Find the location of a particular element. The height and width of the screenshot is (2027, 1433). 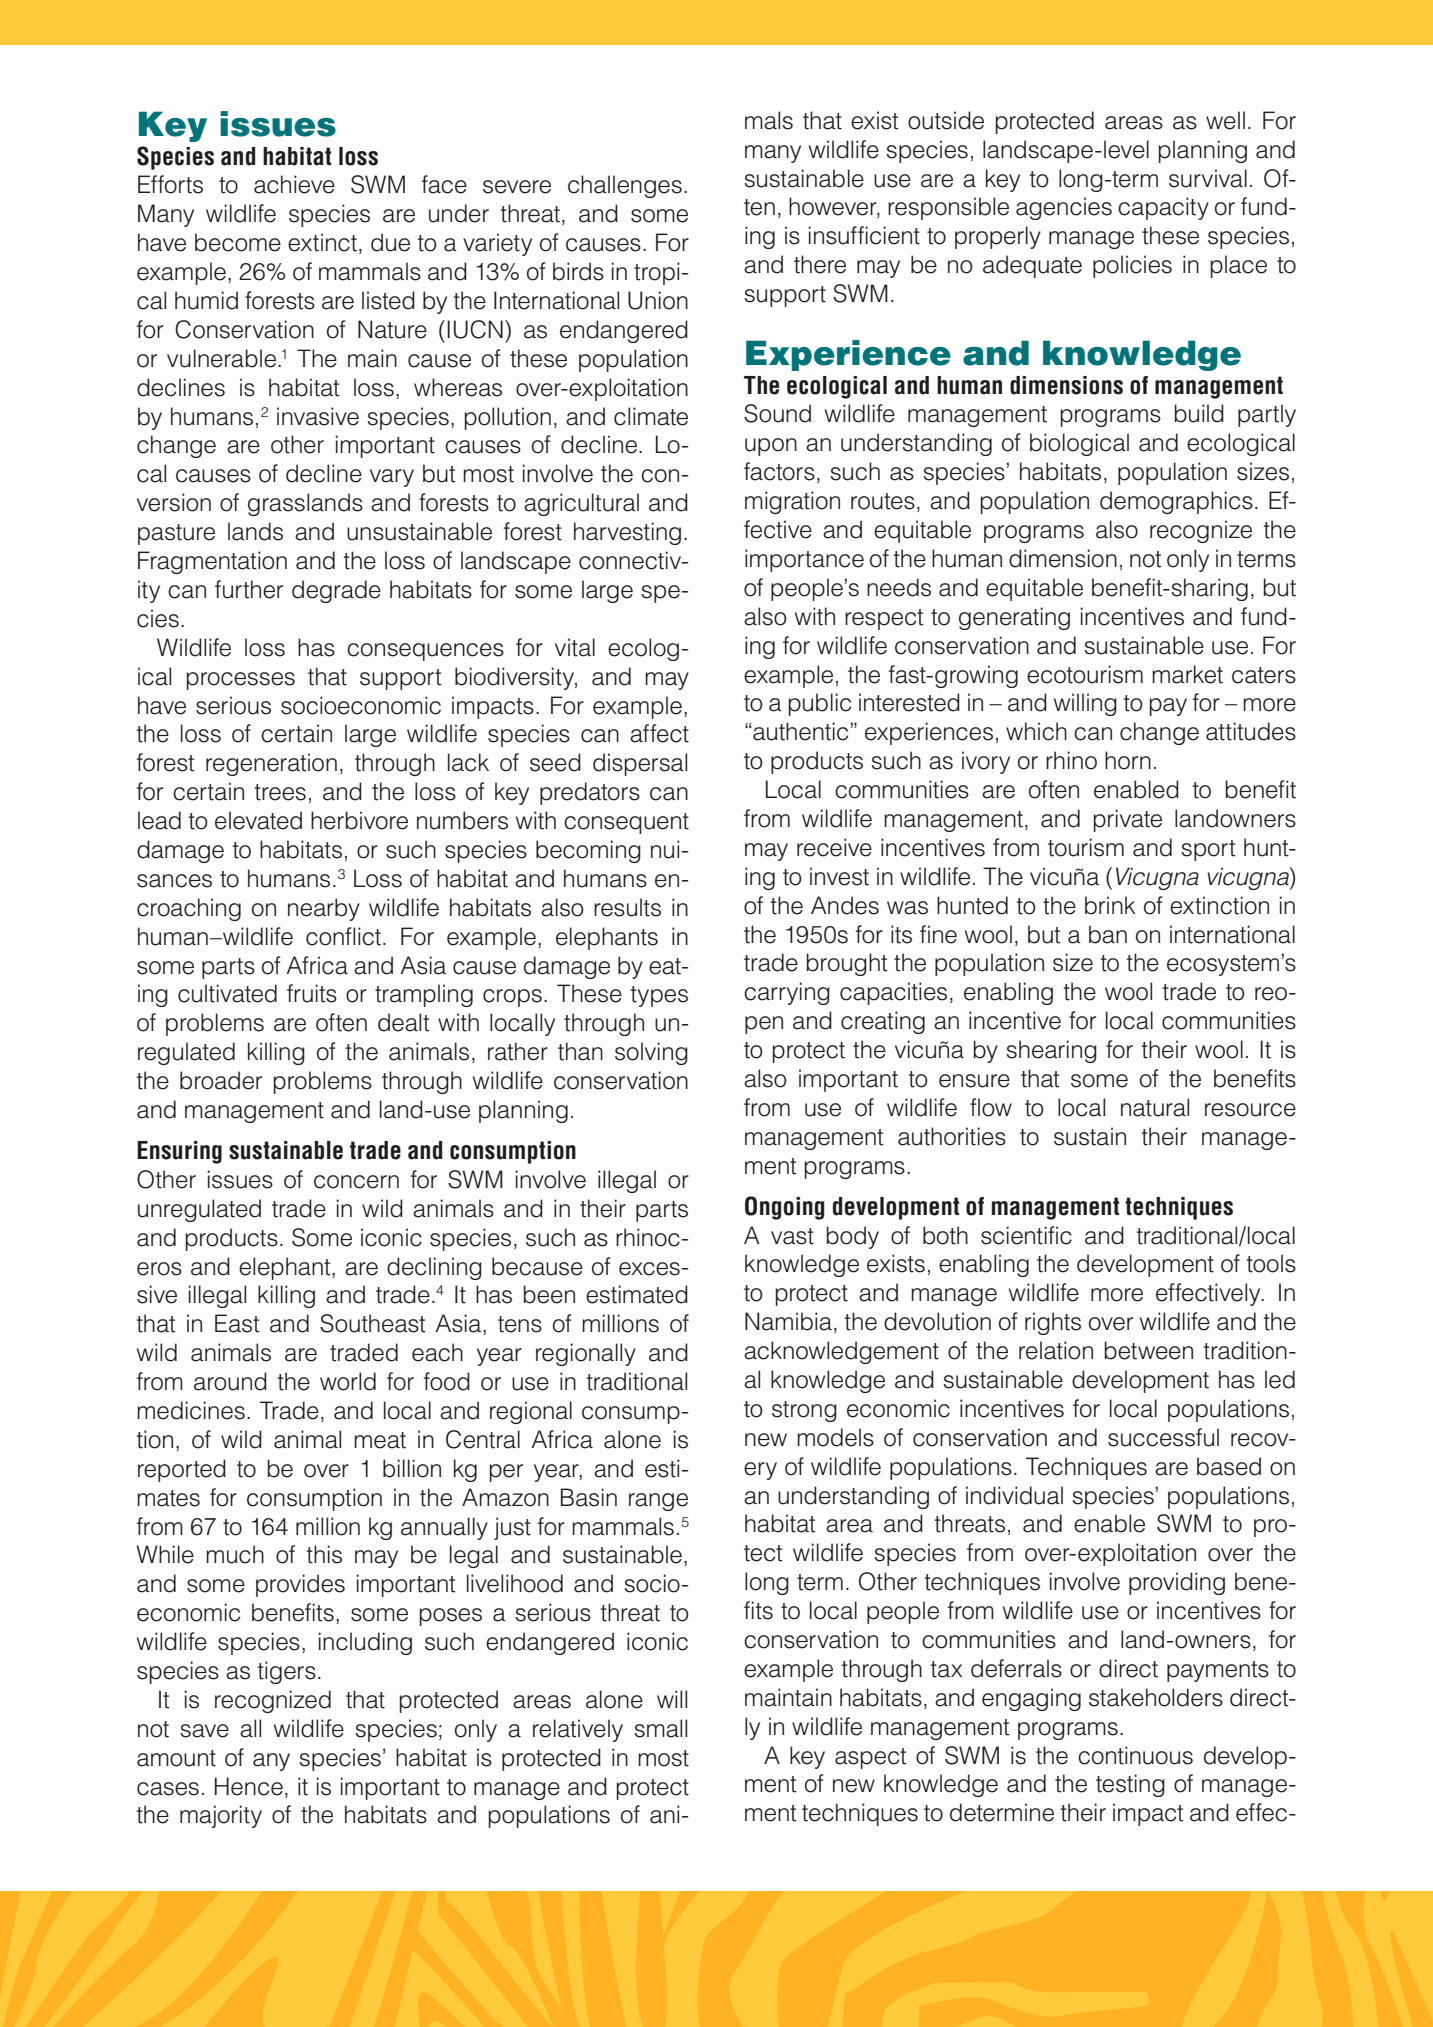

capacity is located at coordinates (1163, 208).
